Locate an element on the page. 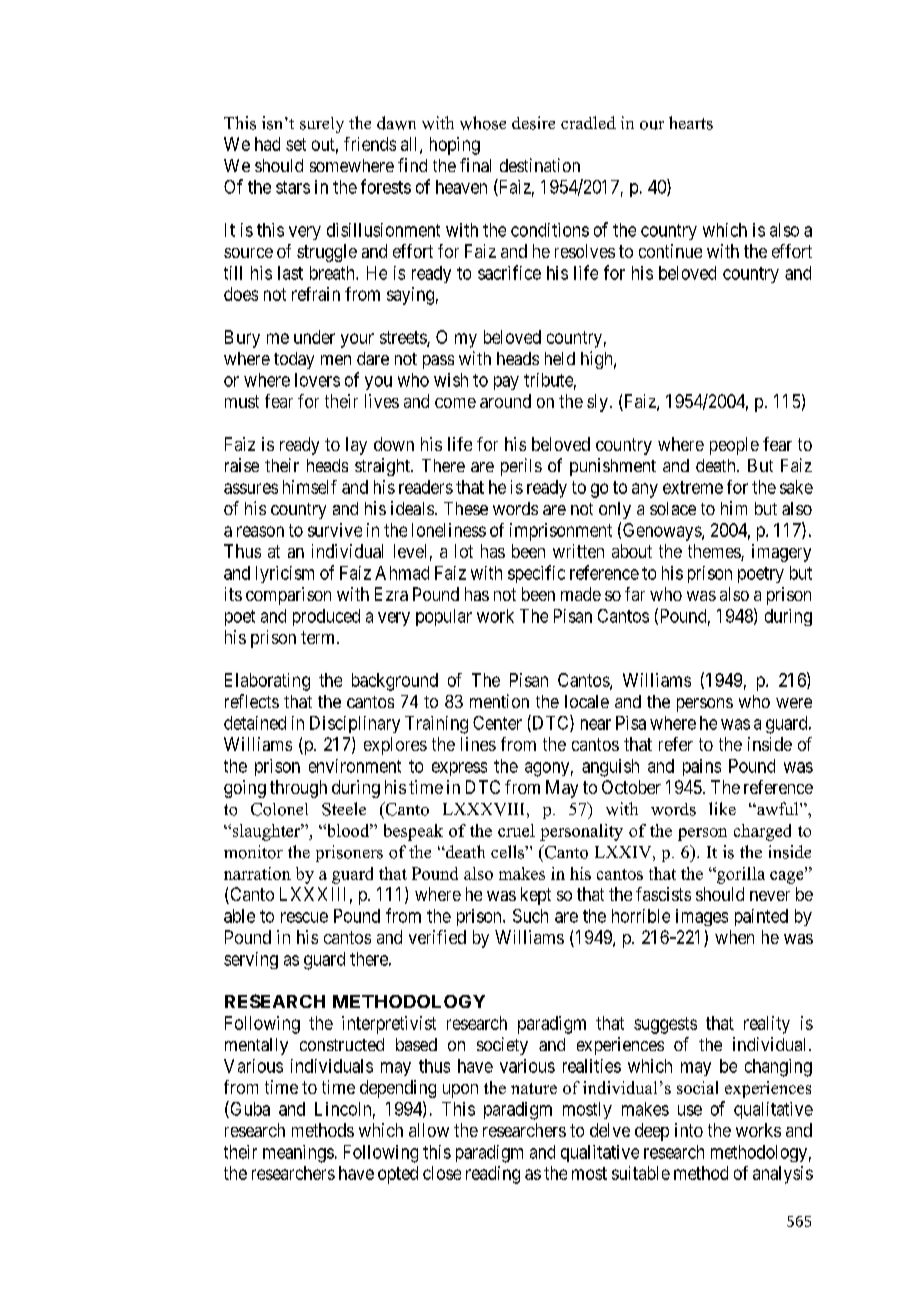 Image resolution: width=924 pixels, height=1308 pixels. into is located at coordinates (689, 1130).
